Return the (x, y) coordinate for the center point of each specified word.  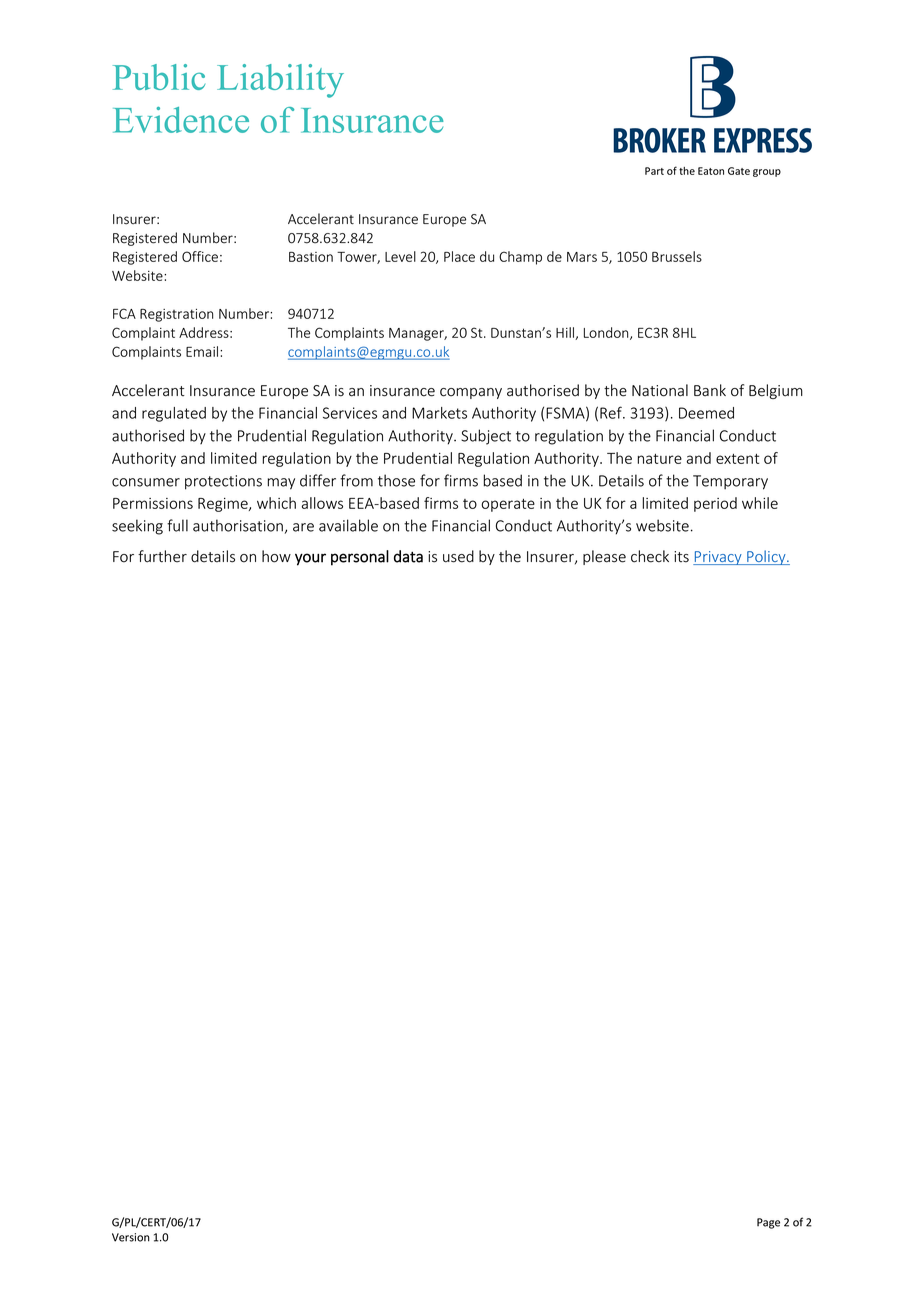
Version (131, 1237)
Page (768, 1223)
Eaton (711, 171)
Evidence (181, 120)
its (681, 557)
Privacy (718, 558)
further (162, 556)
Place (459, 256)
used (458, 556)
